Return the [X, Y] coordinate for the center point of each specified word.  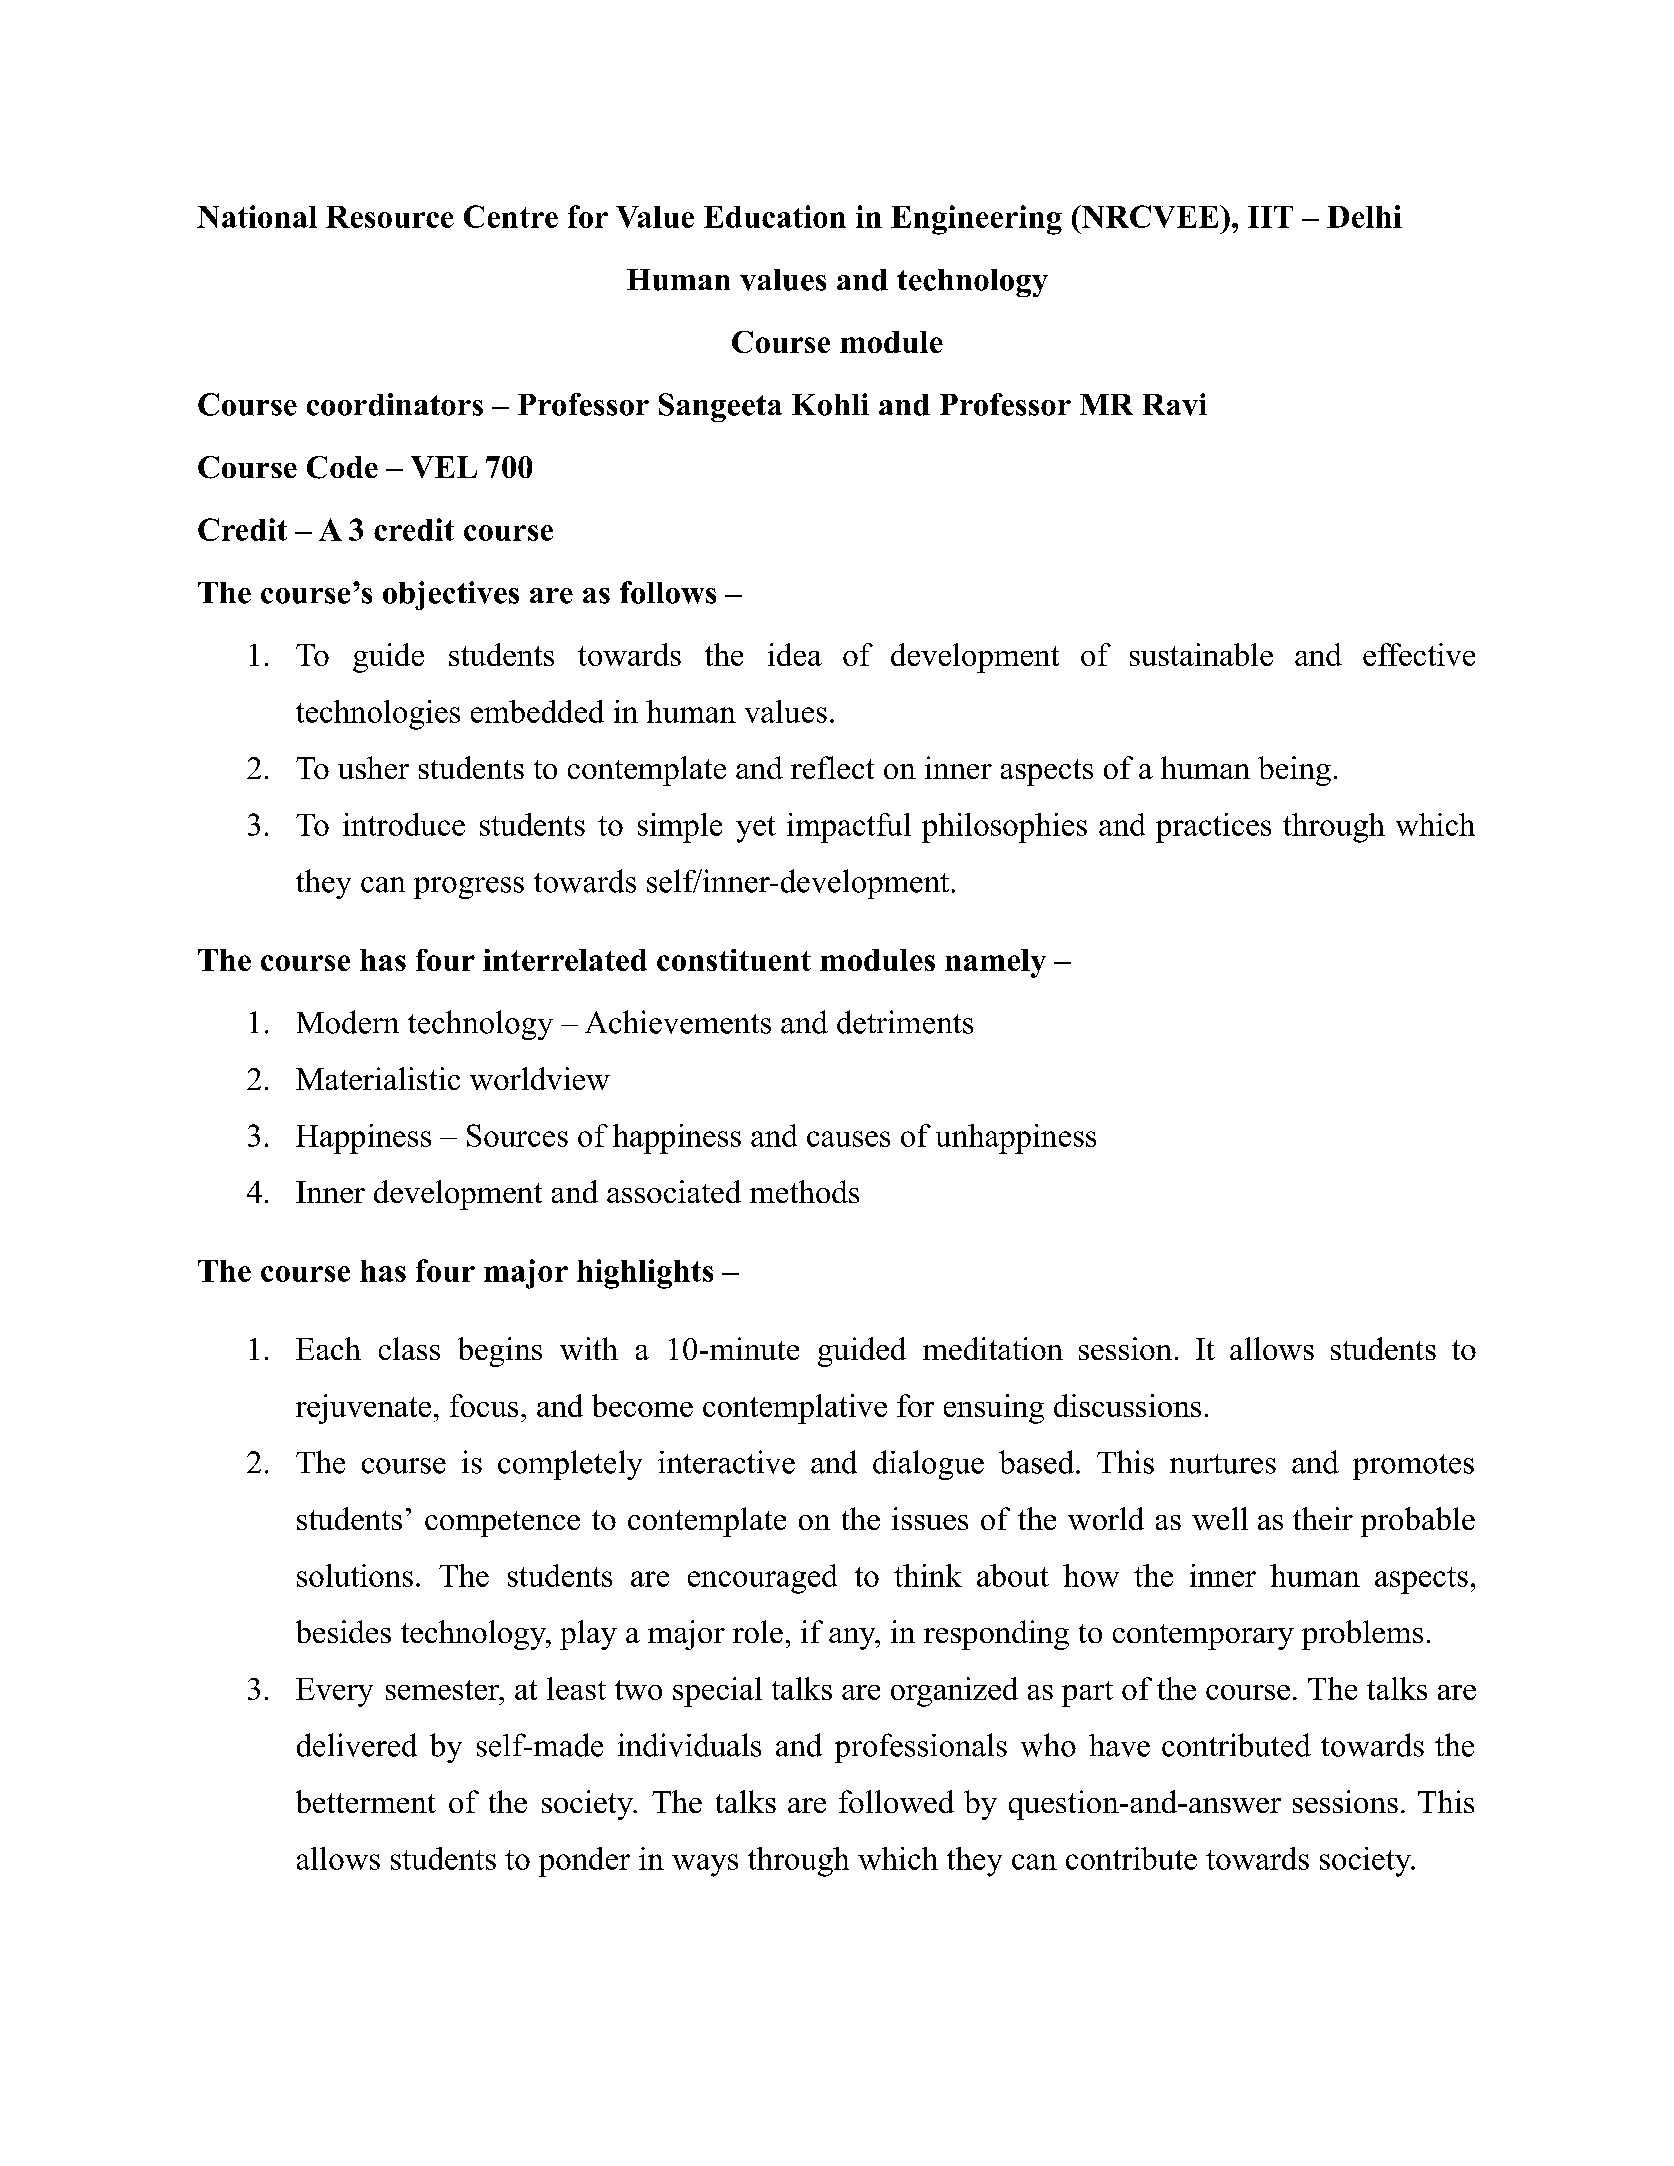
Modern [348, 1022]
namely [995, 963]
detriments [905, 1022]
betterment [366, 1801]
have [1119, 1745]
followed [896, 1801]
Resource [390, 217]
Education [775, 216]
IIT [1270, 217]
